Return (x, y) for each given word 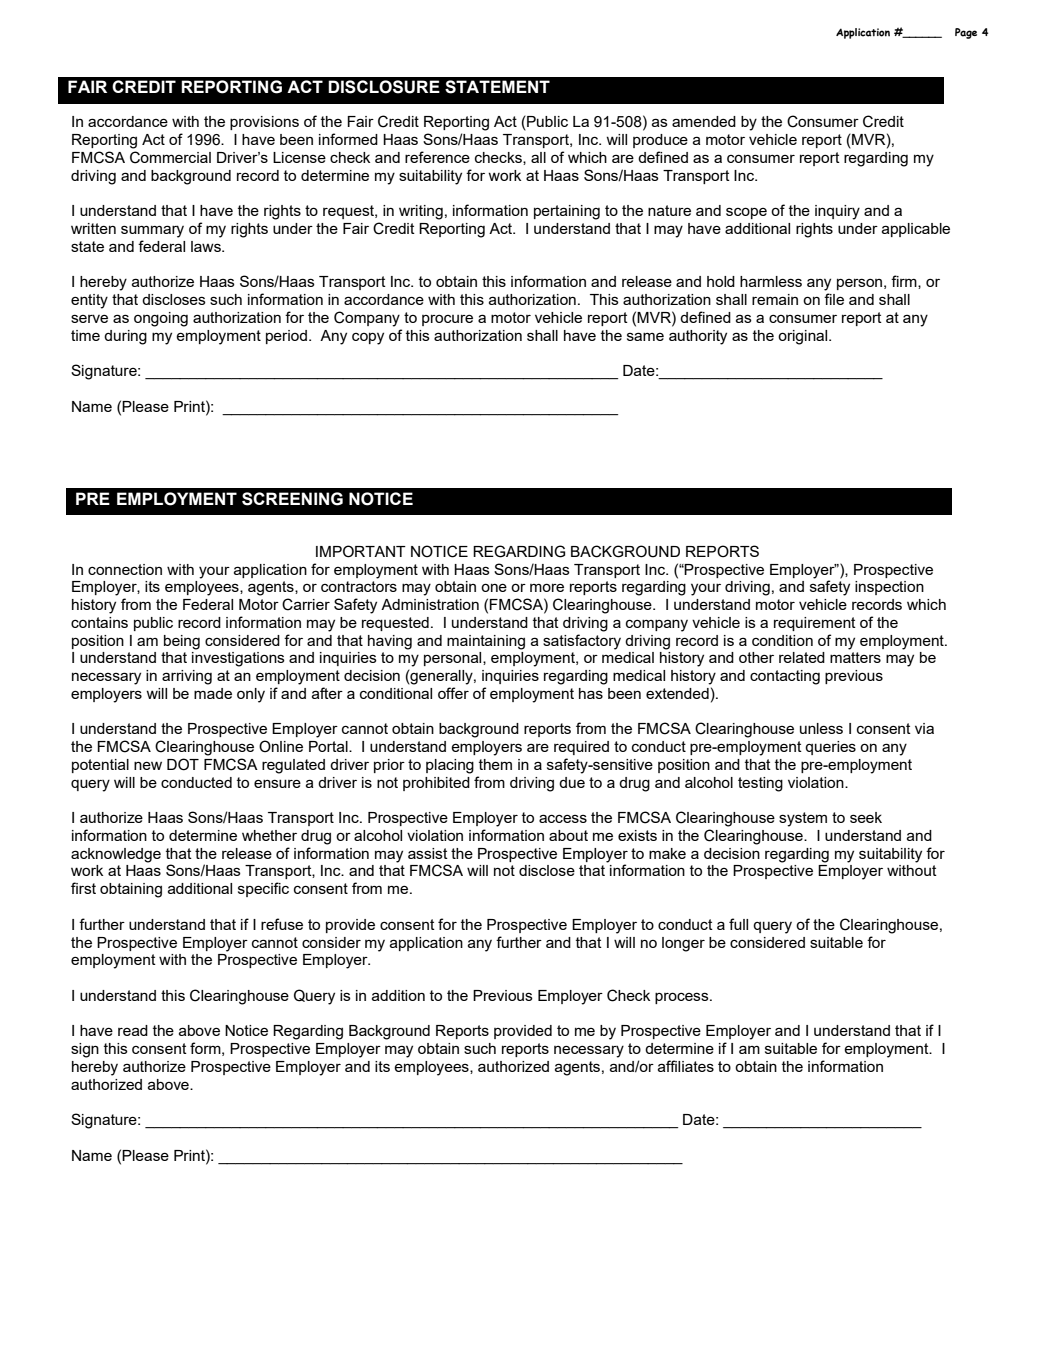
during (125, 337)
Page (966, 33)
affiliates (686, 1066)
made (213, 693)
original (804, 337)
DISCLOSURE (384, 87)
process (683, 998)
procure (447, 320)
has (591, 693)
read (133, 1030)
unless (821, 728)
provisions (264, 123)
